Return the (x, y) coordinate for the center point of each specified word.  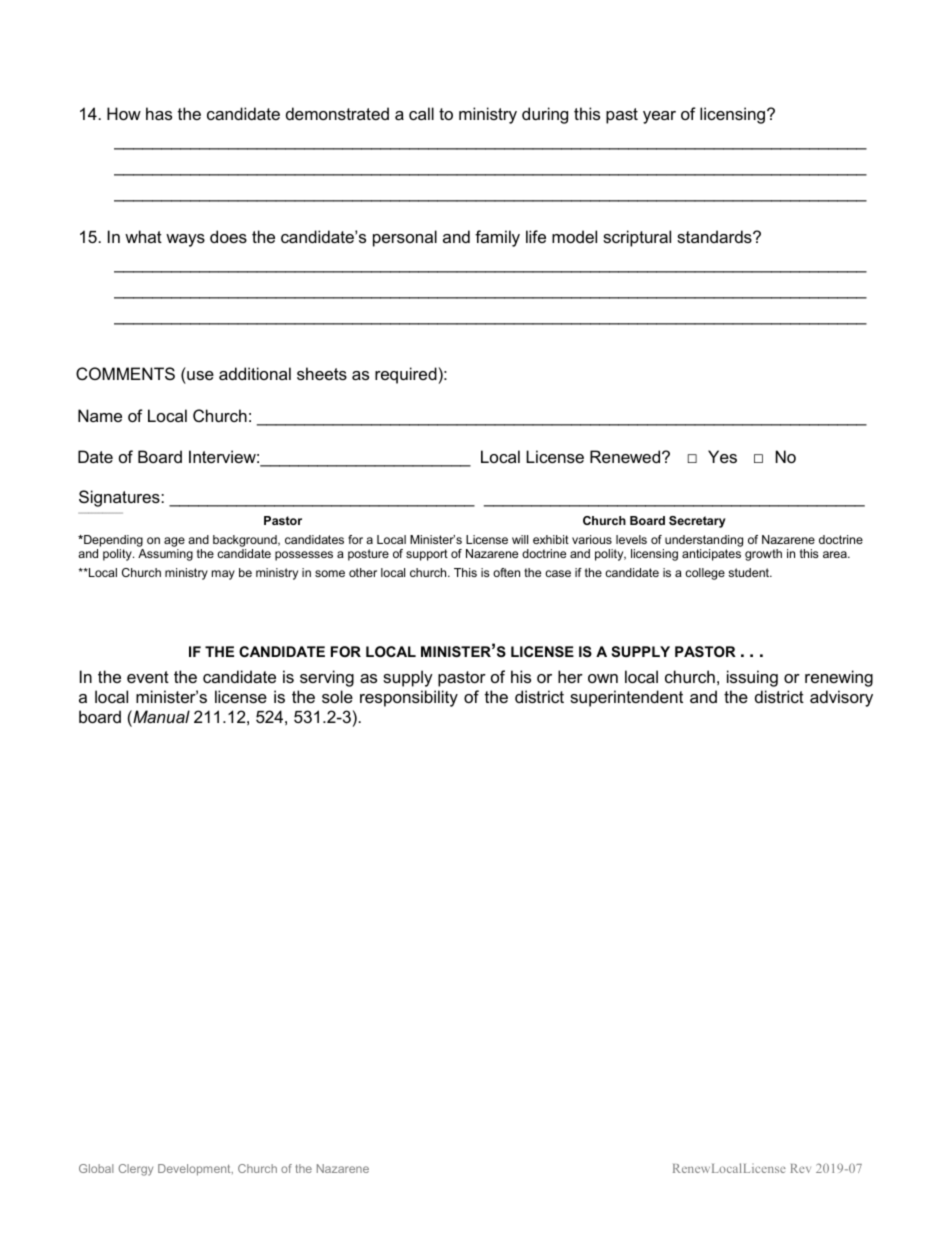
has (159, 113)
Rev (800, 1168)
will (520, 539)
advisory (841, 698)
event (148, 677)
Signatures (120, 498)
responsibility (409, 698)
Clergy (136, 1170)
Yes (722, 456)
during (545, 115)
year (659, 117)
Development (195, 1170)
